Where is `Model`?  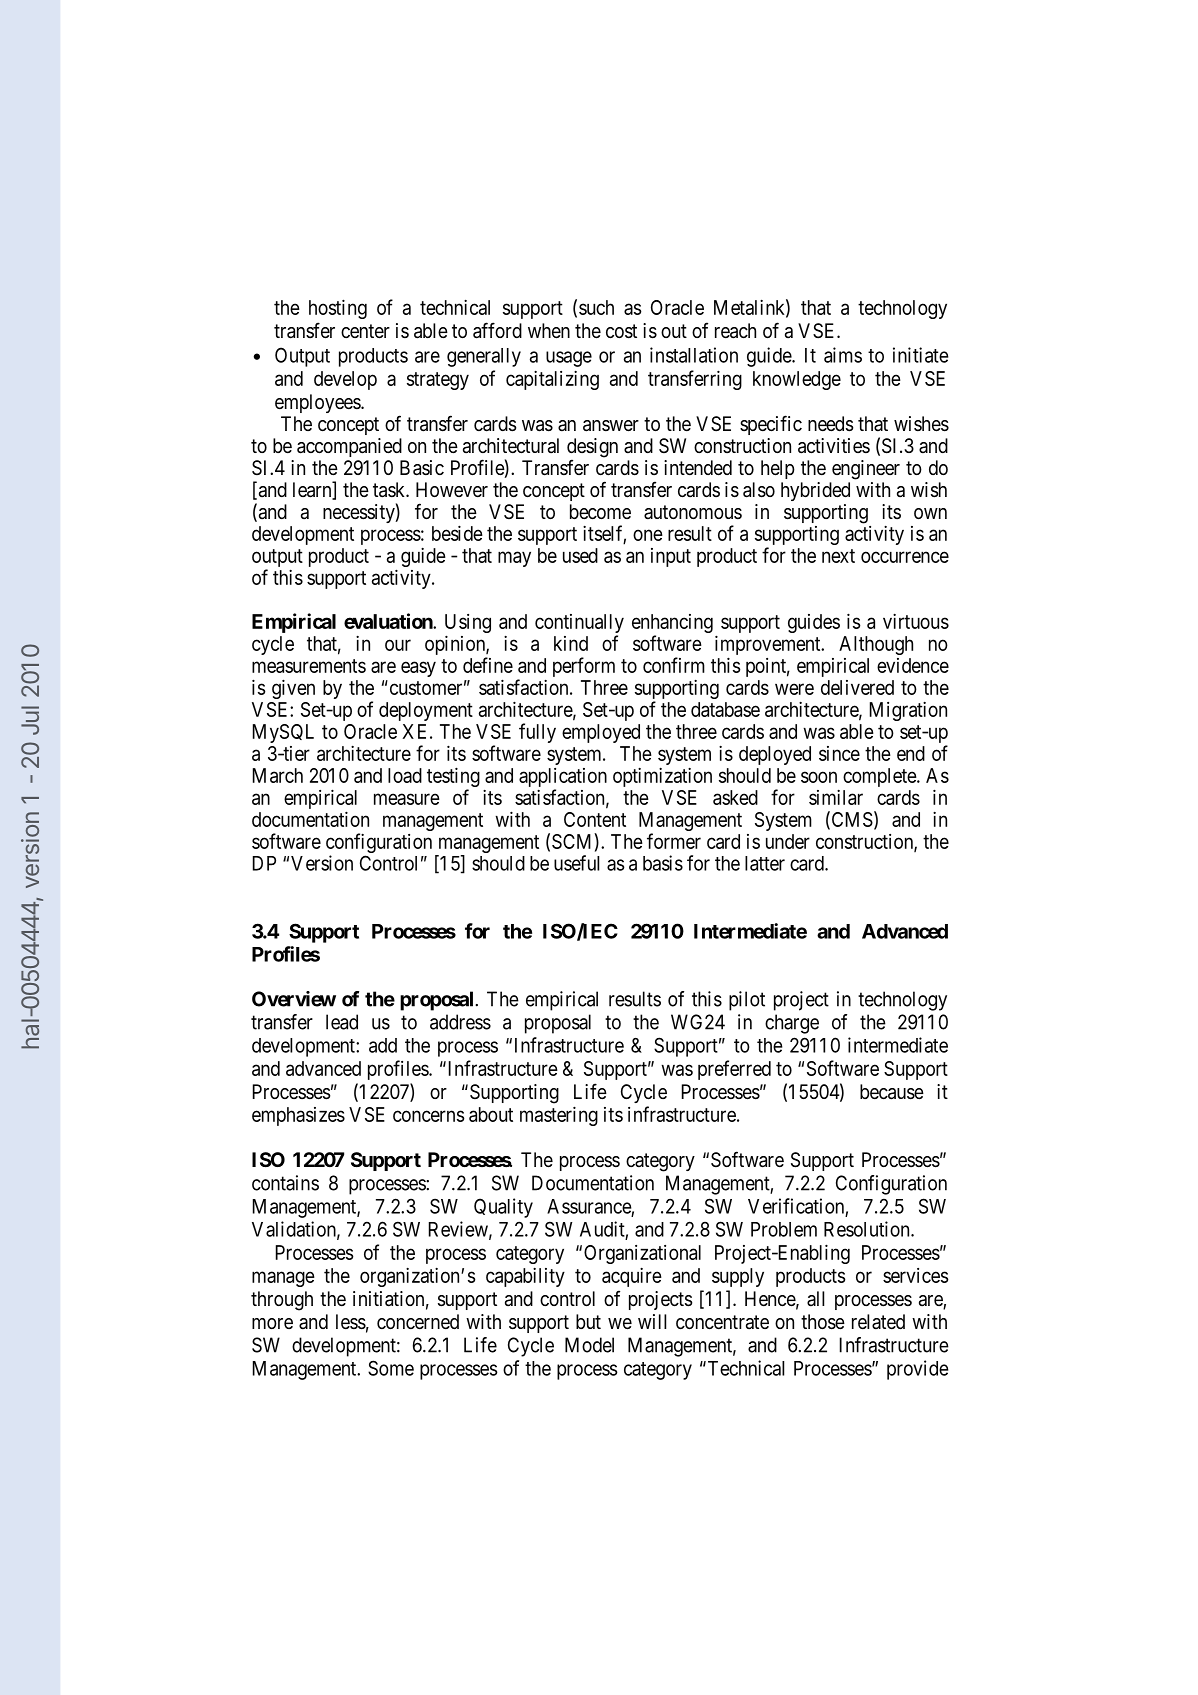
Model is located at coordinates (589, 1345).
